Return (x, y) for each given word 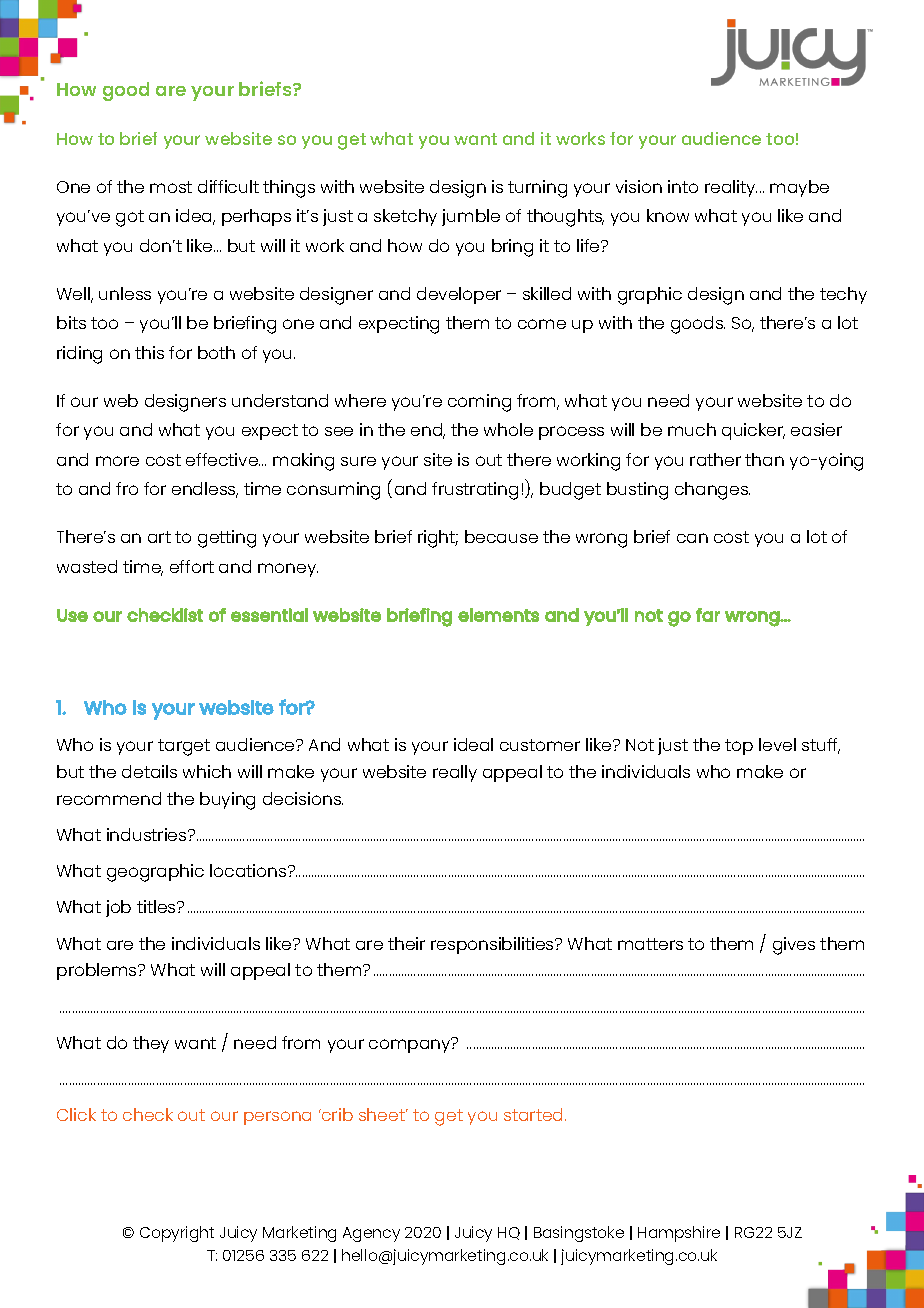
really (455, 773)
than (764, 459)
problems (98, 971)
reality (731, 188)
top (739, 747)
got (130, 218)
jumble (471, 217)
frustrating (475, 491)
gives (794, 946)
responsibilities (493, 945)
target (184, 747)
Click (76, 1114)
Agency (371, 1234)
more (117, 461)
